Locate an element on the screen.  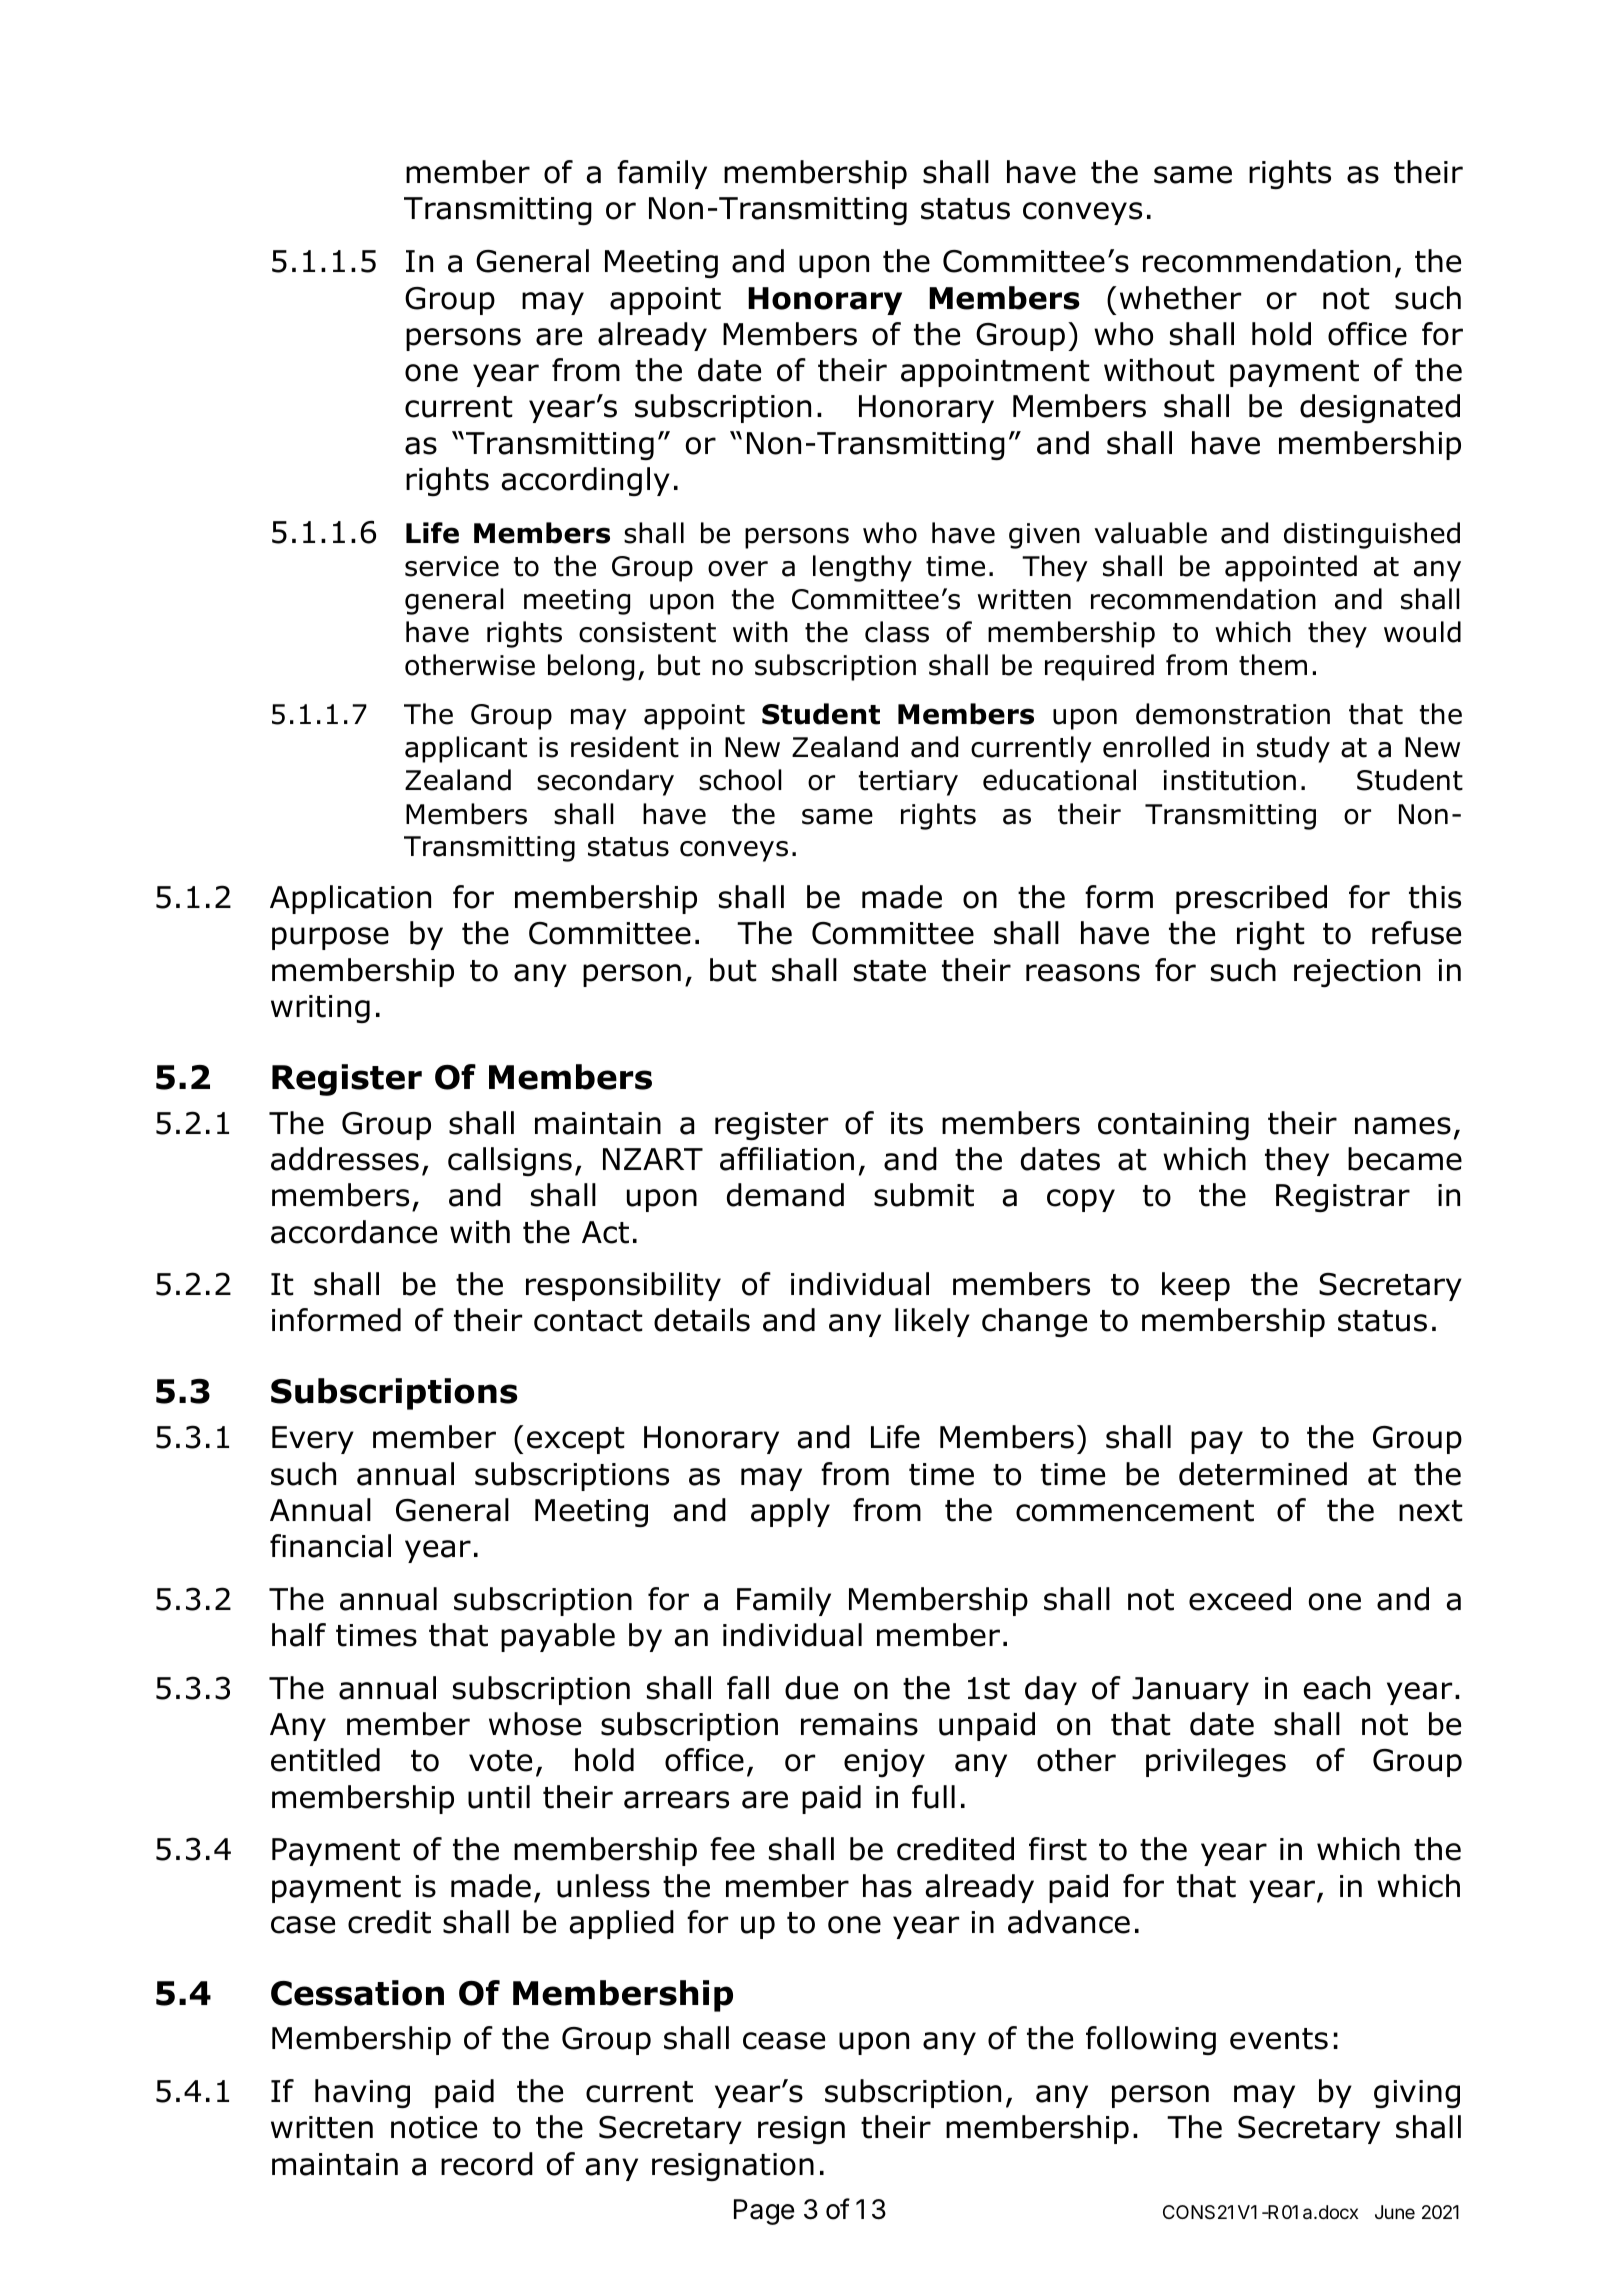
designated is located at coordinates (1380, 408).
